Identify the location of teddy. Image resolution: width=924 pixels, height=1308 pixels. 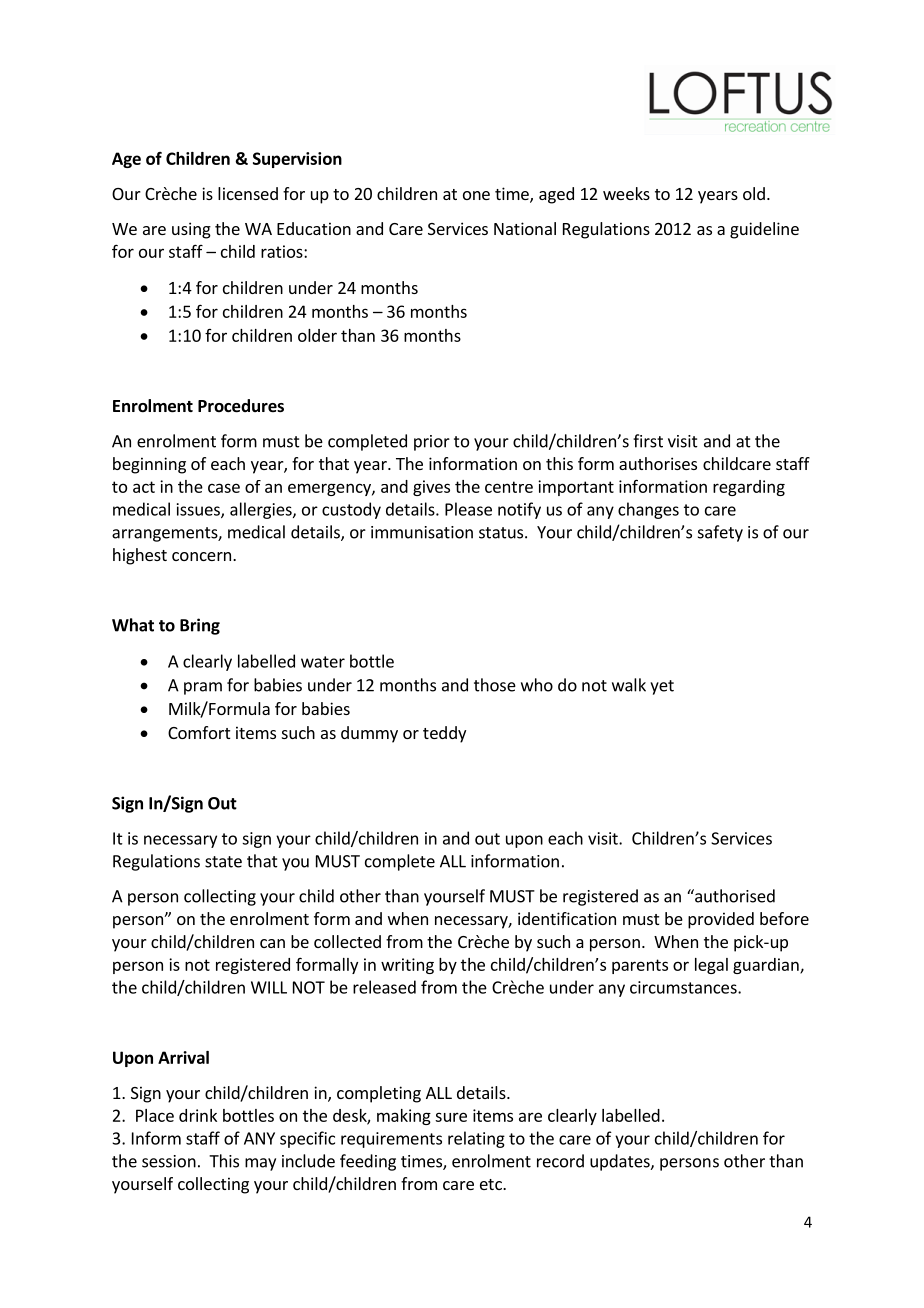
(444, 734).
